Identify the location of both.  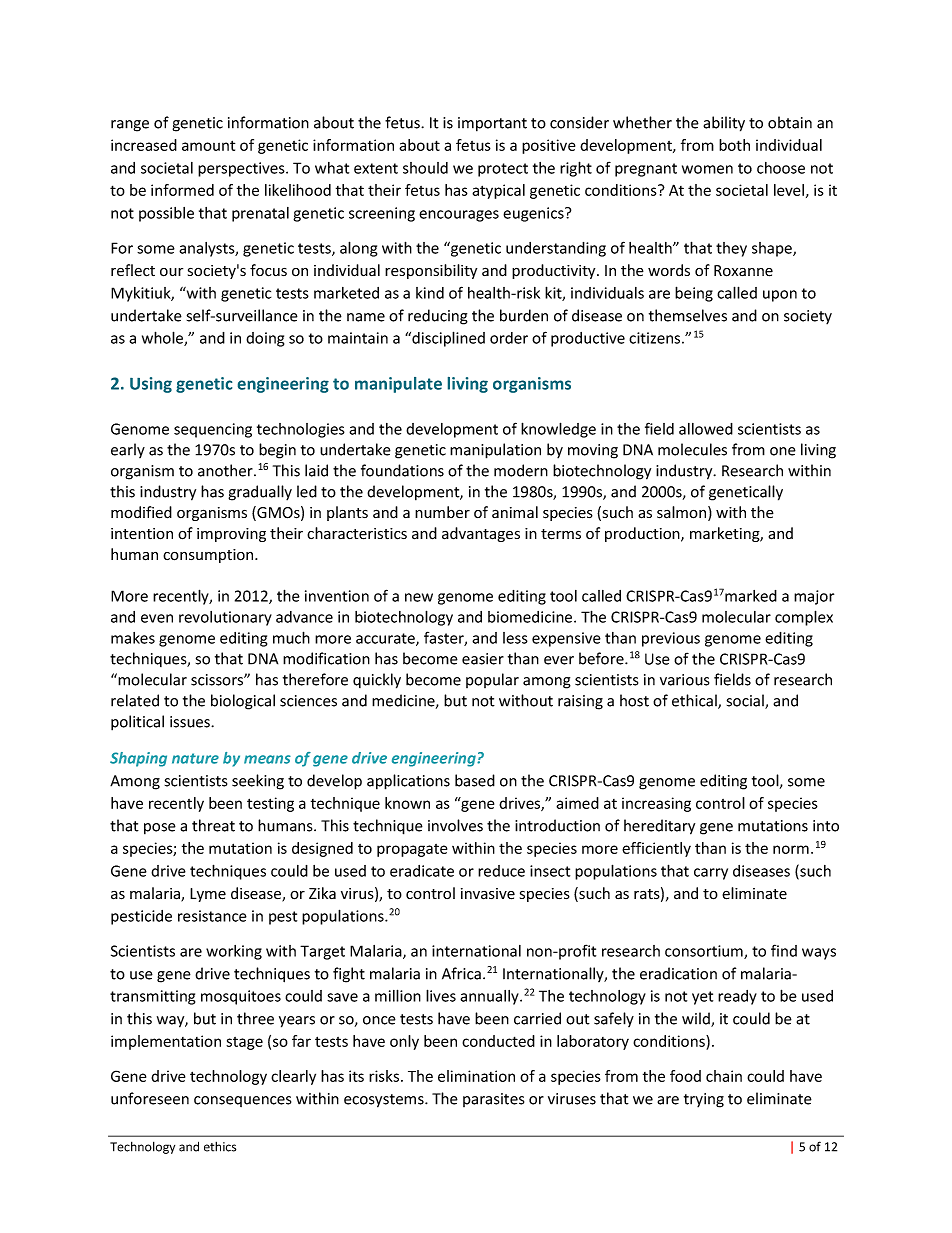
(734, 145).
